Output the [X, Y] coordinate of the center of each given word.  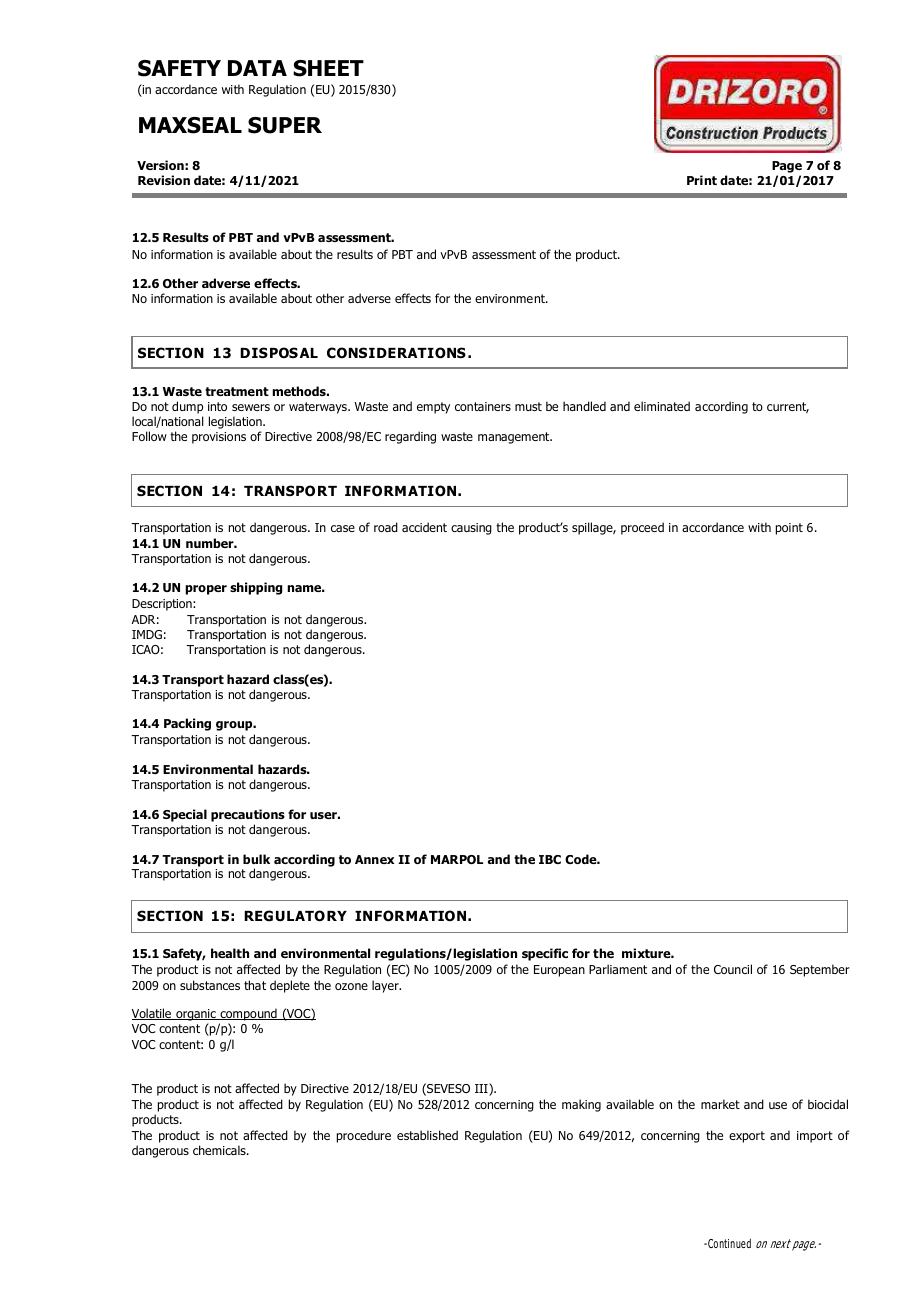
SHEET [328, 68]
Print [702, 180]
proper [206, 590]
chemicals [220, 1150]
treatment [237, 391]
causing [471, 529]
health [230, 953]
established [427, 1135]
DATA [257, 68]
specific [545, 954]
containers [483, 406]
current [788, 407]
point [789, 529]
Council [733, 969]
